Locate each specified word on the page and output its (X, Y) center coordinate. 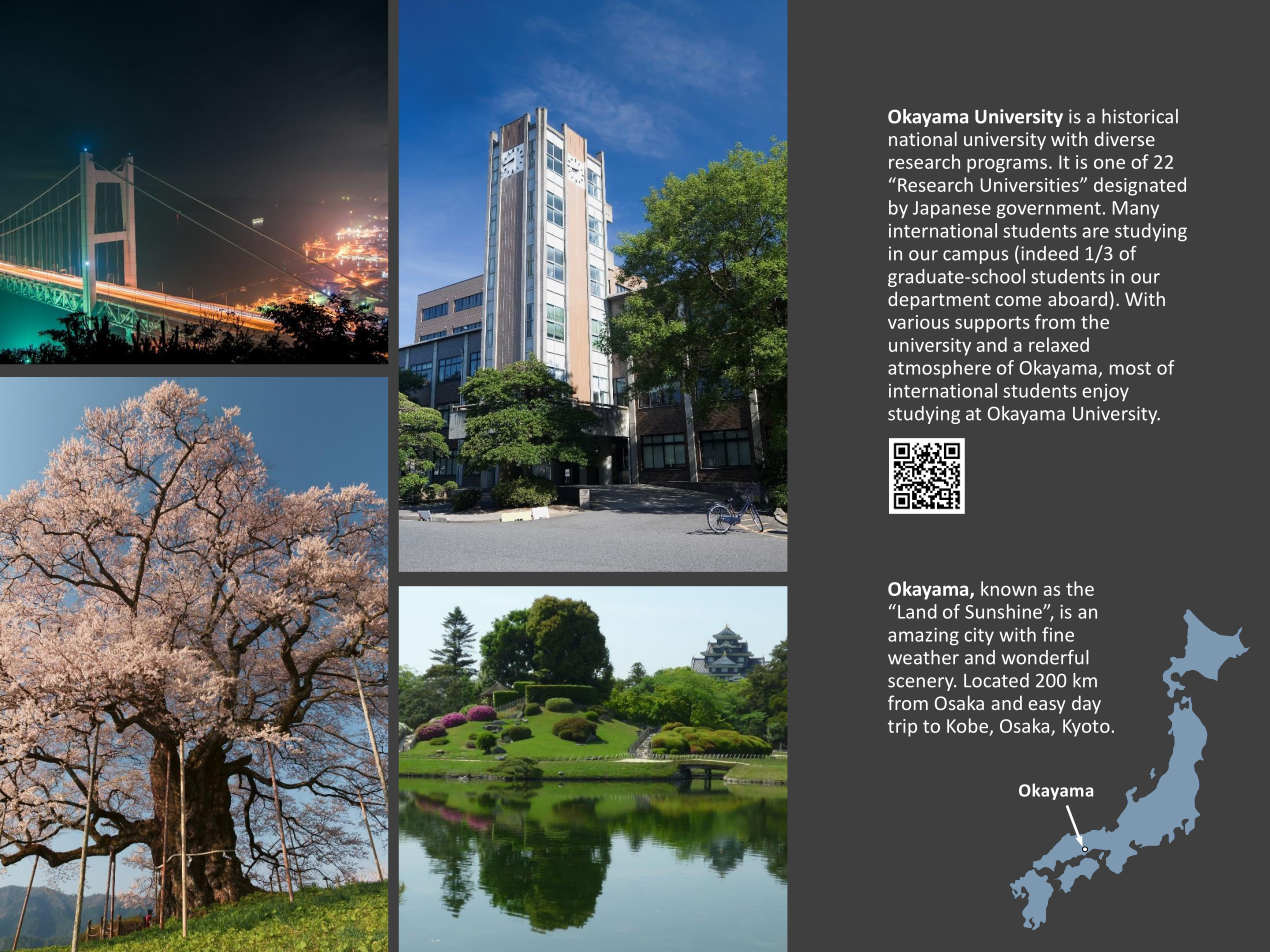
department (939, 300)
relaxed (1059, 344)
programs (1007, 166)
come (1018, 301)
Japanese (952, 209)
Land (917, 611)
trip (902, 728)
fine (1058, 634)
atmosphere (939, 369)
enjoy (1105, 392)
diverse (1125, 138)
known (1009, 588)
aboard (1077, 298)
